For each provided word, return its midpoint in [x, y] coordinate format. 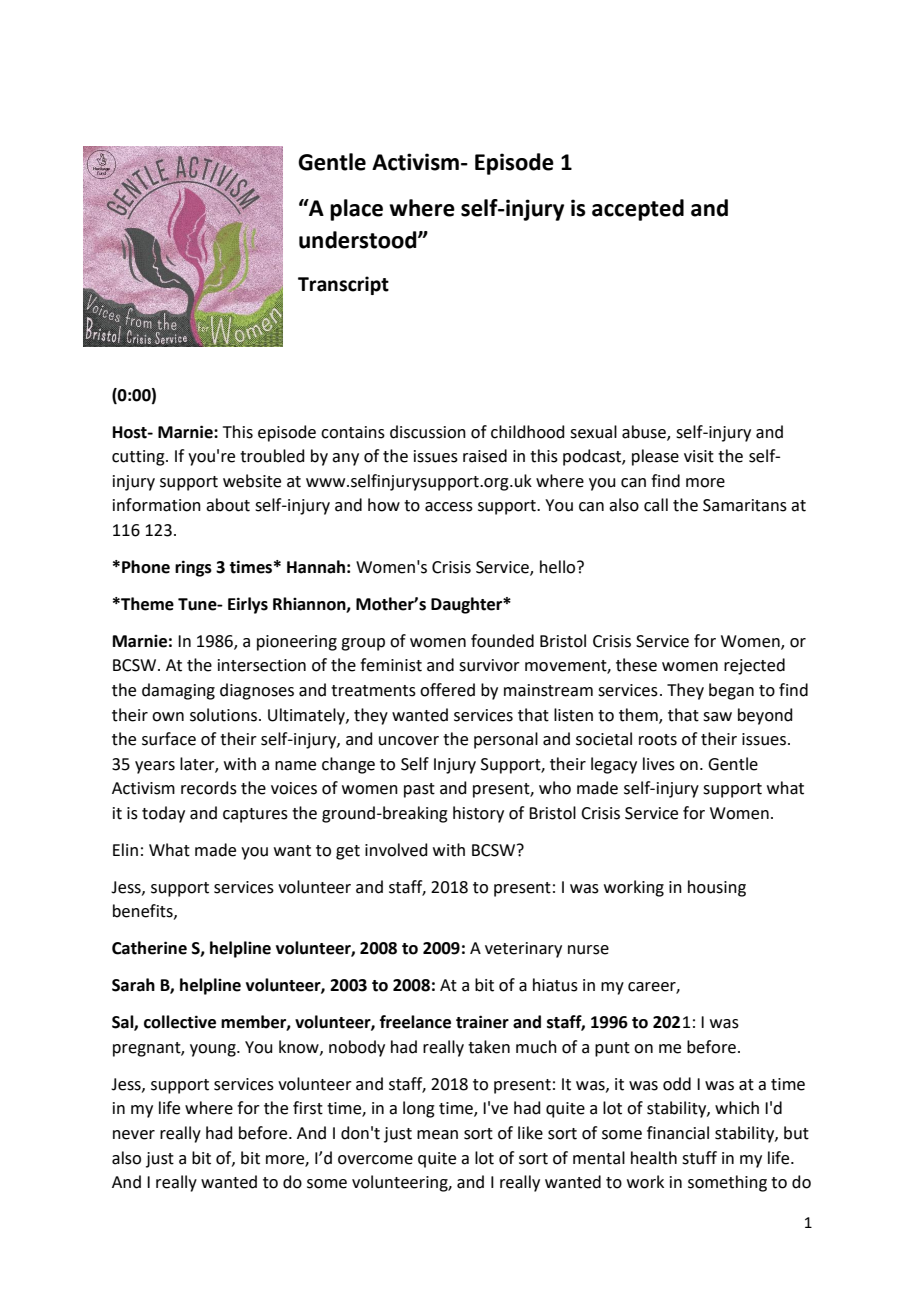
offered [447, 690]
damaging [178, 691]
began [731, 691]
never [134, 1135]
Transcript [343, 285]
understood [359, 240]
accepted [638, 210]
